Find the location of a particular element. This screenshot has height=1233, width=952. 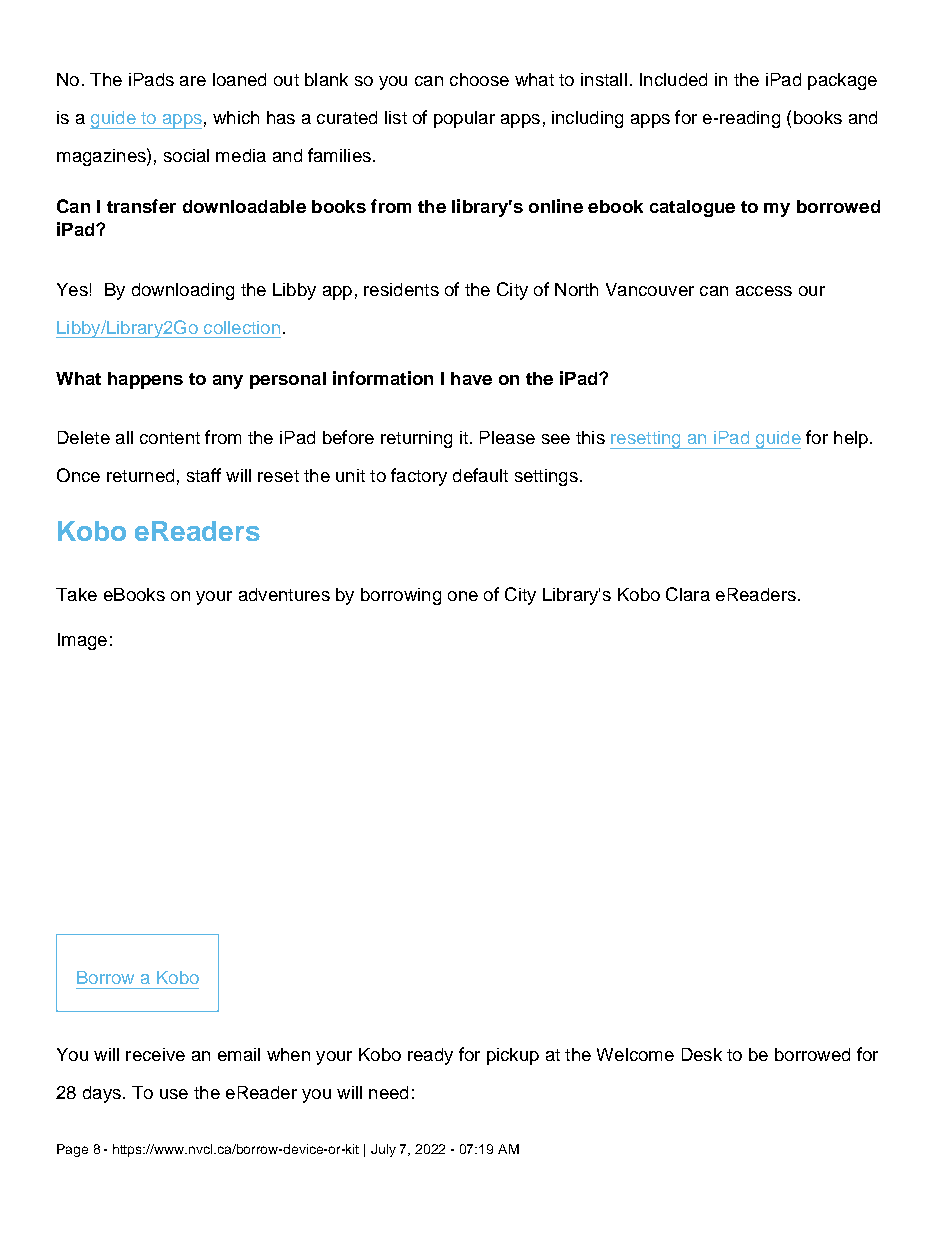

one is located at coordinates (463, 596).
